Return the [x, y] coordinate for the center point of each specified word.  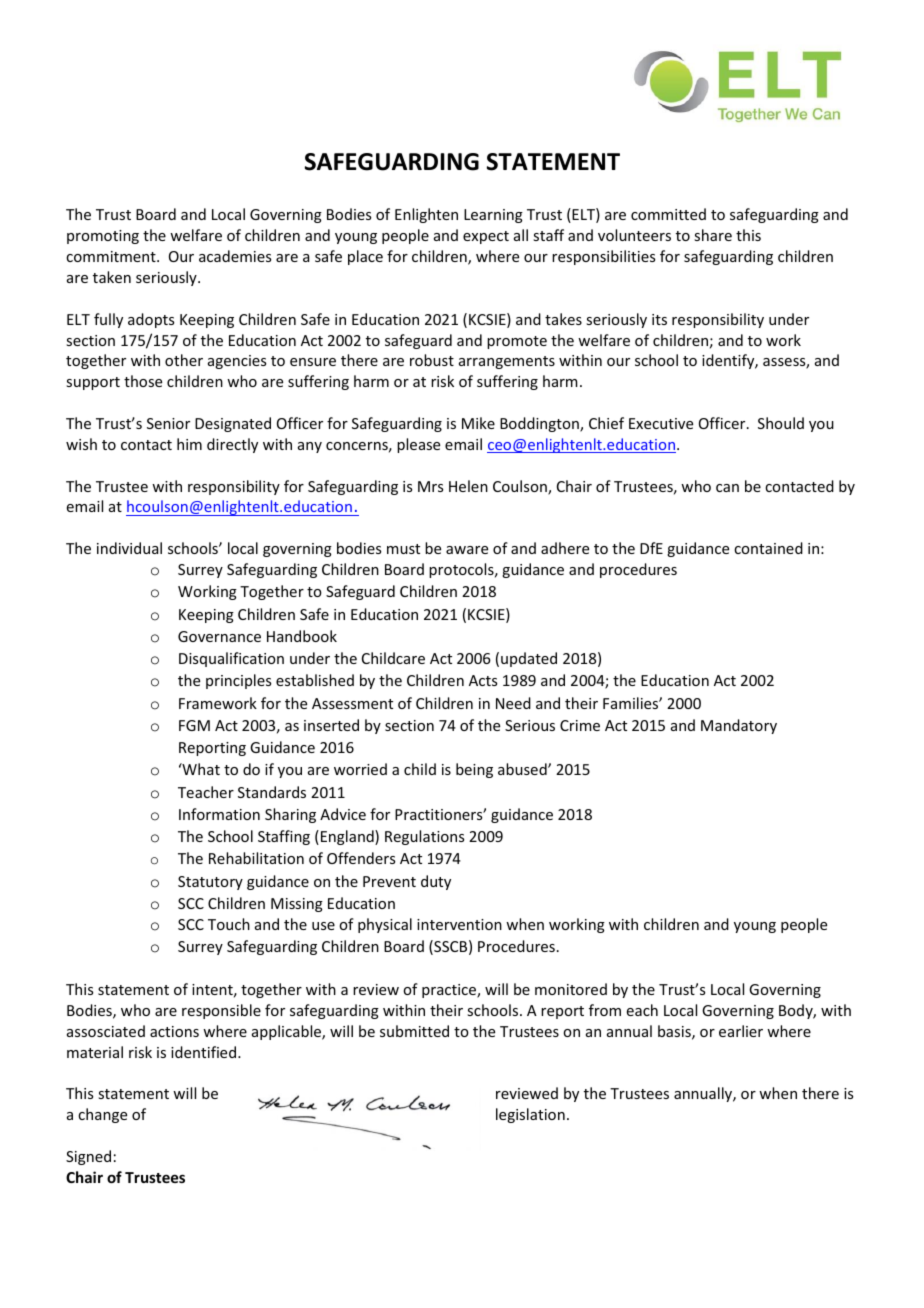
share [713, 235]
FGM [194, 725]
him [189, 444]
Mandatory [739, 726]
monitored [571, 989]
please [418, 445]
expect [486, 237]
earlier [741, 1031]
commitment [112, 256]
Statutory [210, 883]
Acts [483, 680]
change [102, 1115]
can [727, 488]
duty [436, 882]
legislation [530, 1115]
